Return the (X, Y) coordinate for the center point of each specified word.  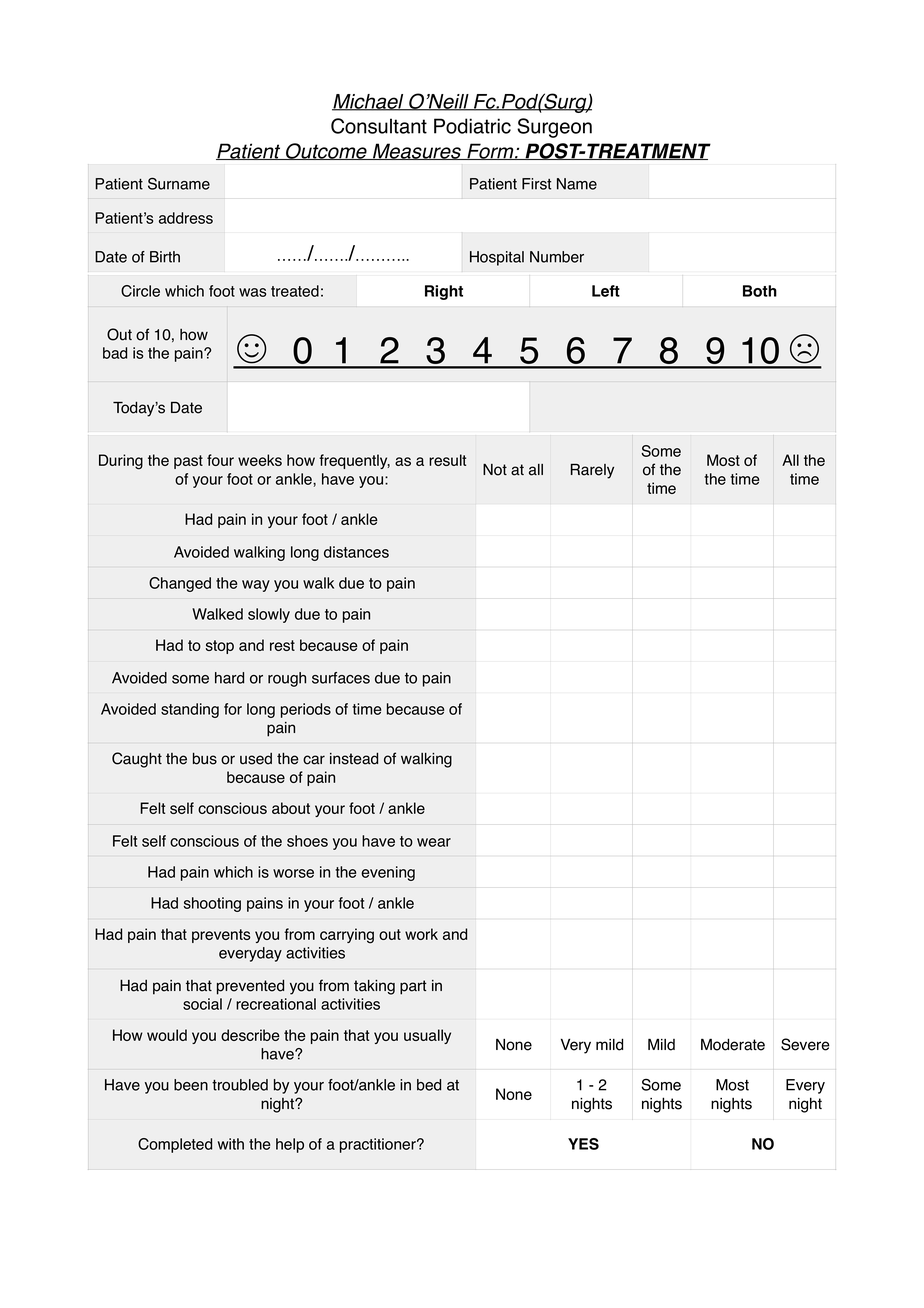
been (191, 1085)
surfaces (341, 678)
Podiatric (472, 126)
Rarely (592, 471)
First (536, 184)
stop (220, 647)
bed (429, 1085)
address (186, 218)
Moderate (733, 1044)
